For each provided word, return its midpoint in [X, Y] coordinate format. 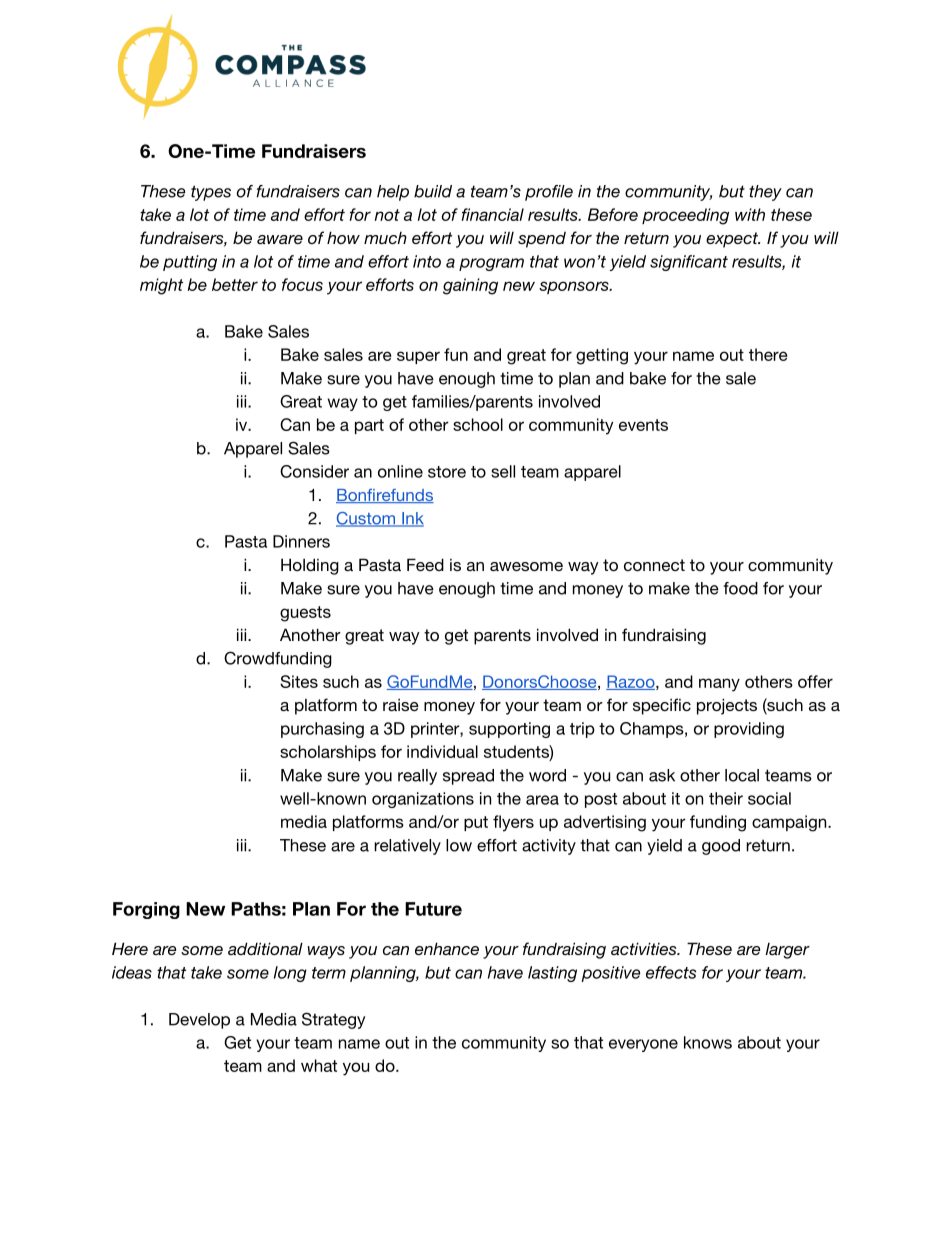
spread [468, 777]
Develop [199, 1021]
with [750, 214]
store [447, 472]
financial [492, 214]
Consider [314, 471]
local [742, 775]
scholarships [328, 753]
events [643, 425]
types [211, 193]
